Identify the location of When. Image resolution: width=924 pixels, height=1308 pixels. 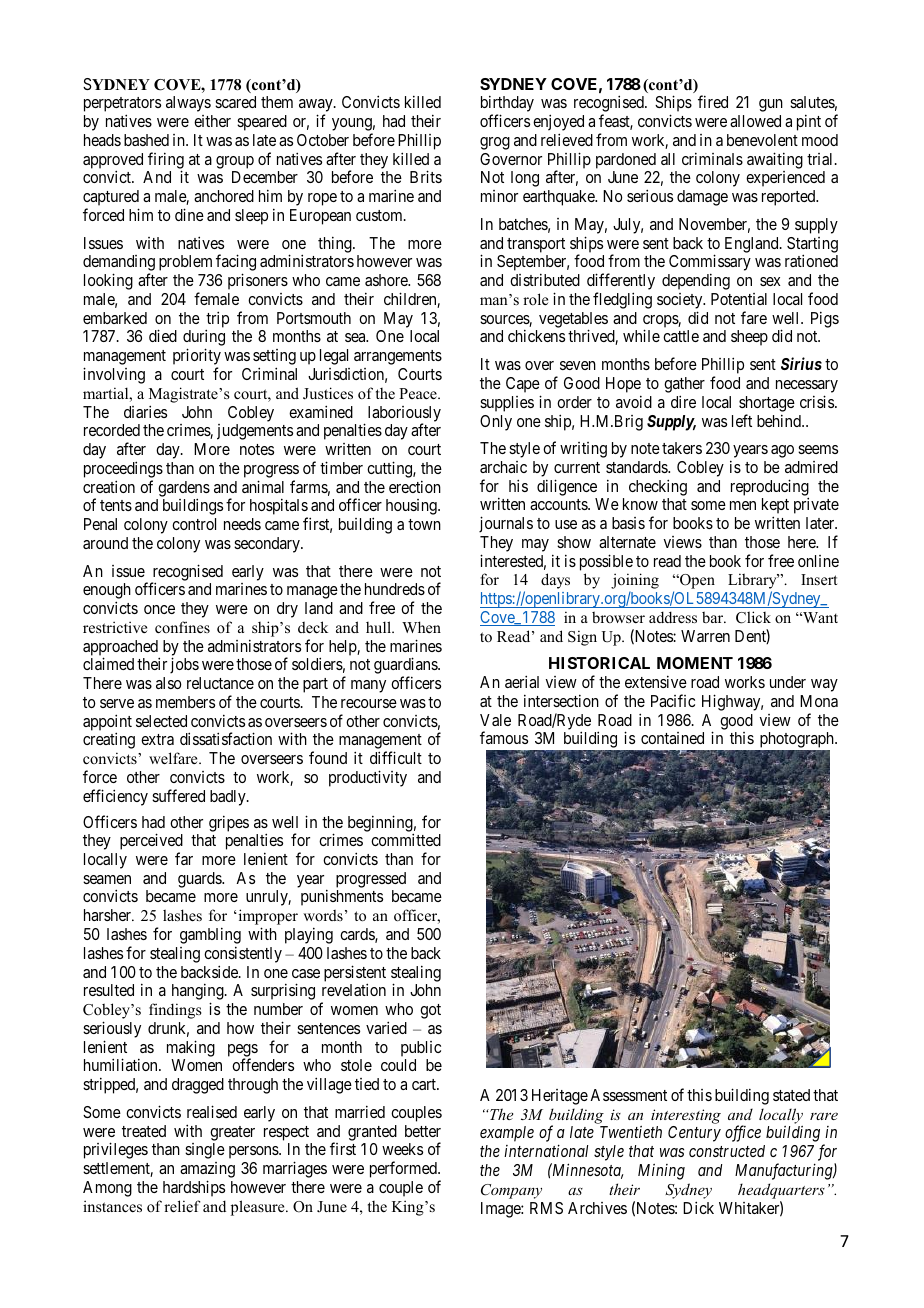
(421, 627).
